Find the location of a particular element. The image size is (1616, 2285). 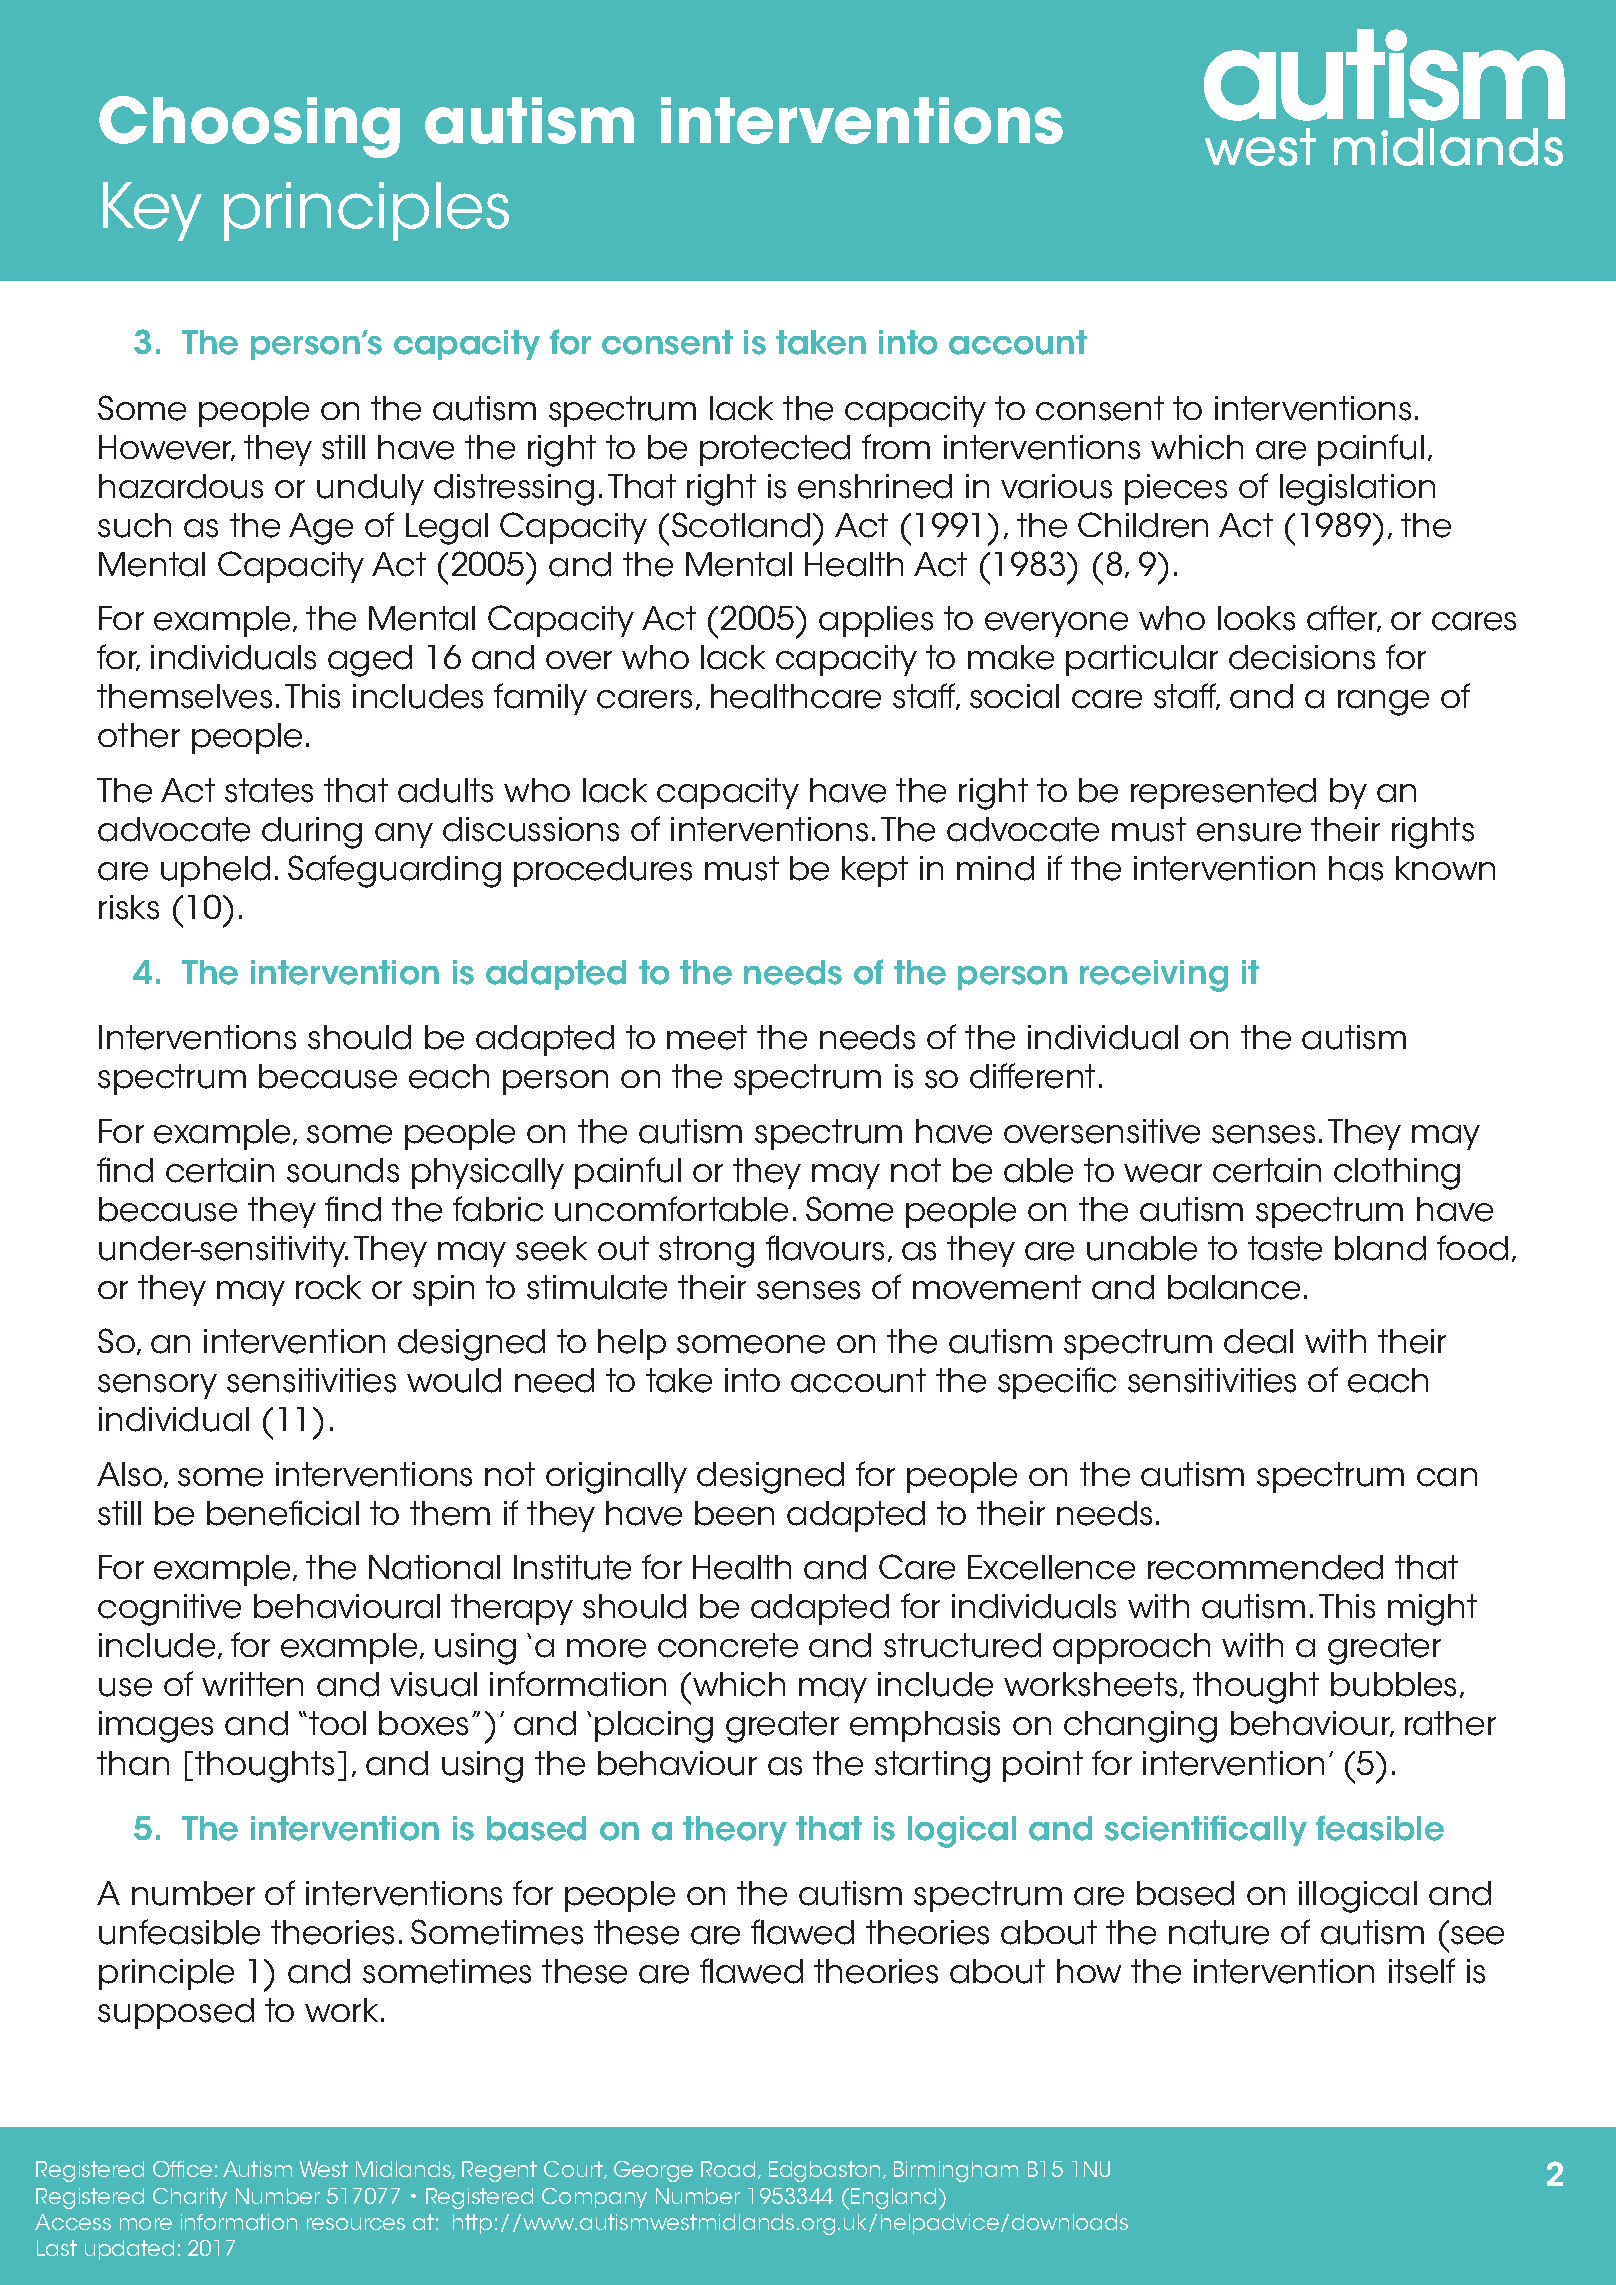

legislation is located at coordinates (1357, 490).
